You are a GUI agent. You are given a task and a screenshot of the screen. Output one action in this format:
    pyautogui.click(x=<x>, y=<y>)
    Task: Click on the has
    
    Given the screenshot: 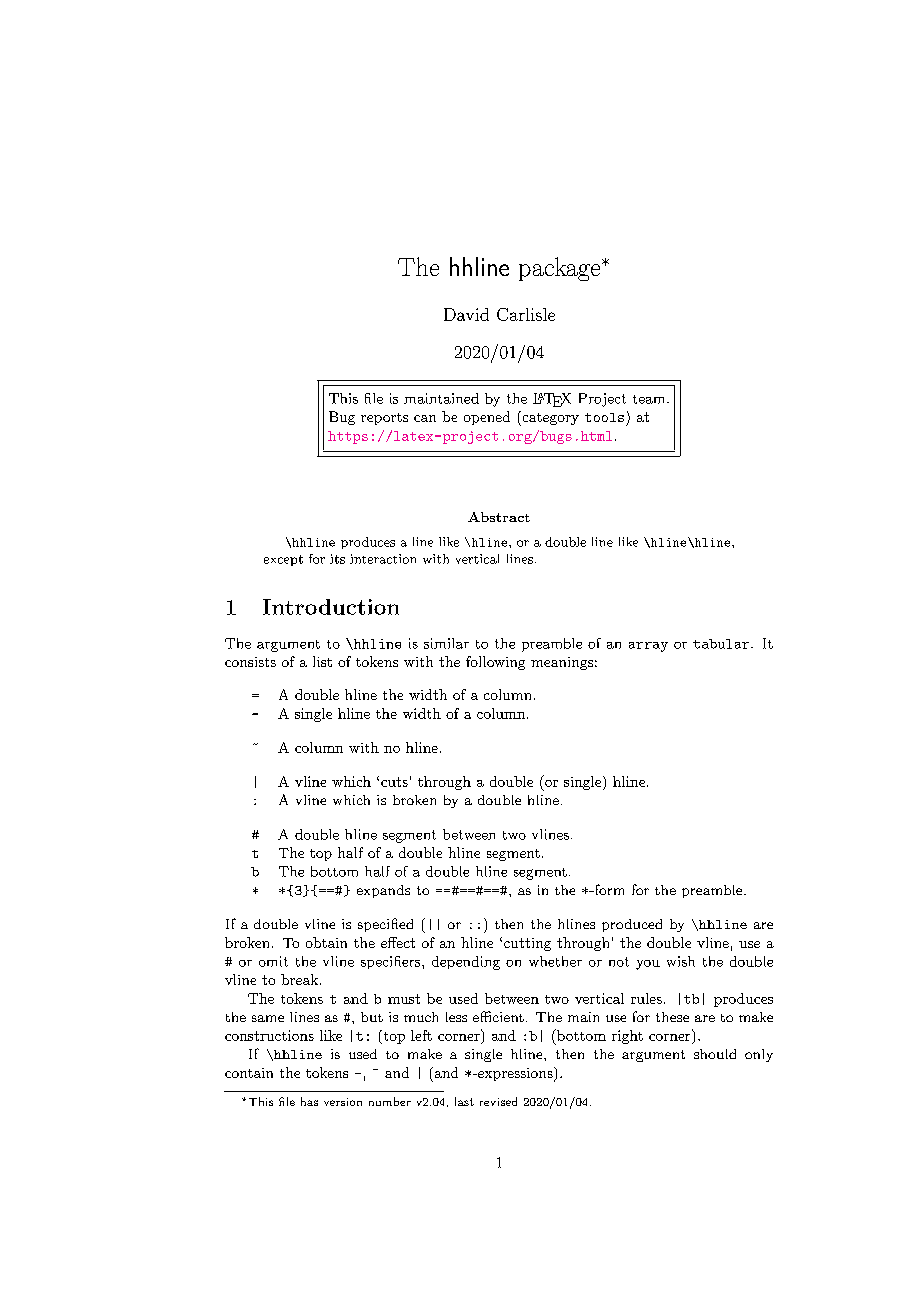 What is the action you would take?
    pyautogui.click(x=309, y=1101)
